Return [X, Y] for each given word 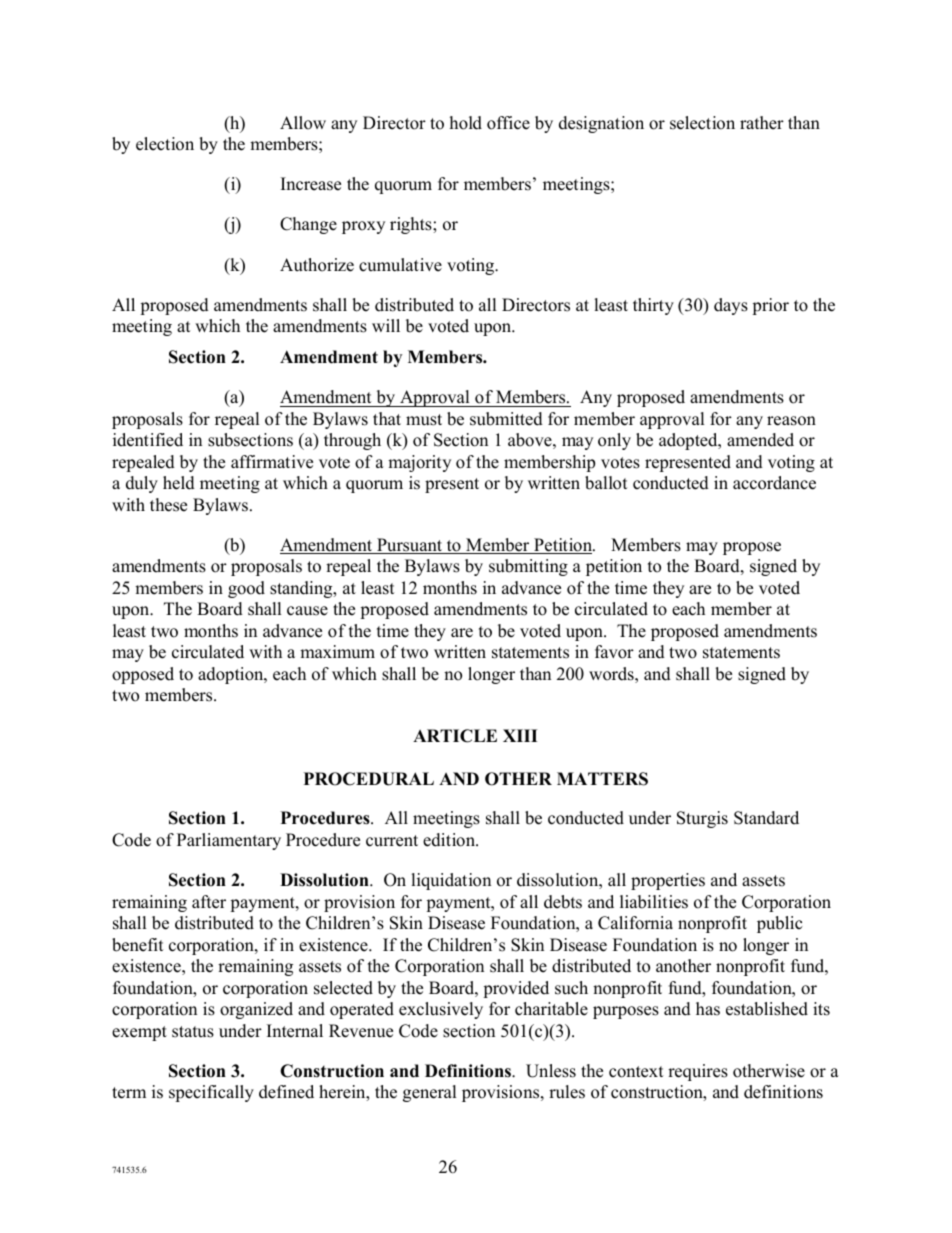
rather [762, 123]
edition [450, 840]
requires [698, 1072]
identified [148, 440]
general [430, 1093]
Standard [766, 818]
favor [614, 652]
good [246, 589]
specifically [211, 1093]
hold [466, 123]
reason [791, 421]
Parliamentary [229, 841]
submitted [506, 419]
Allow [303, 123]
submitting [528, 567]
